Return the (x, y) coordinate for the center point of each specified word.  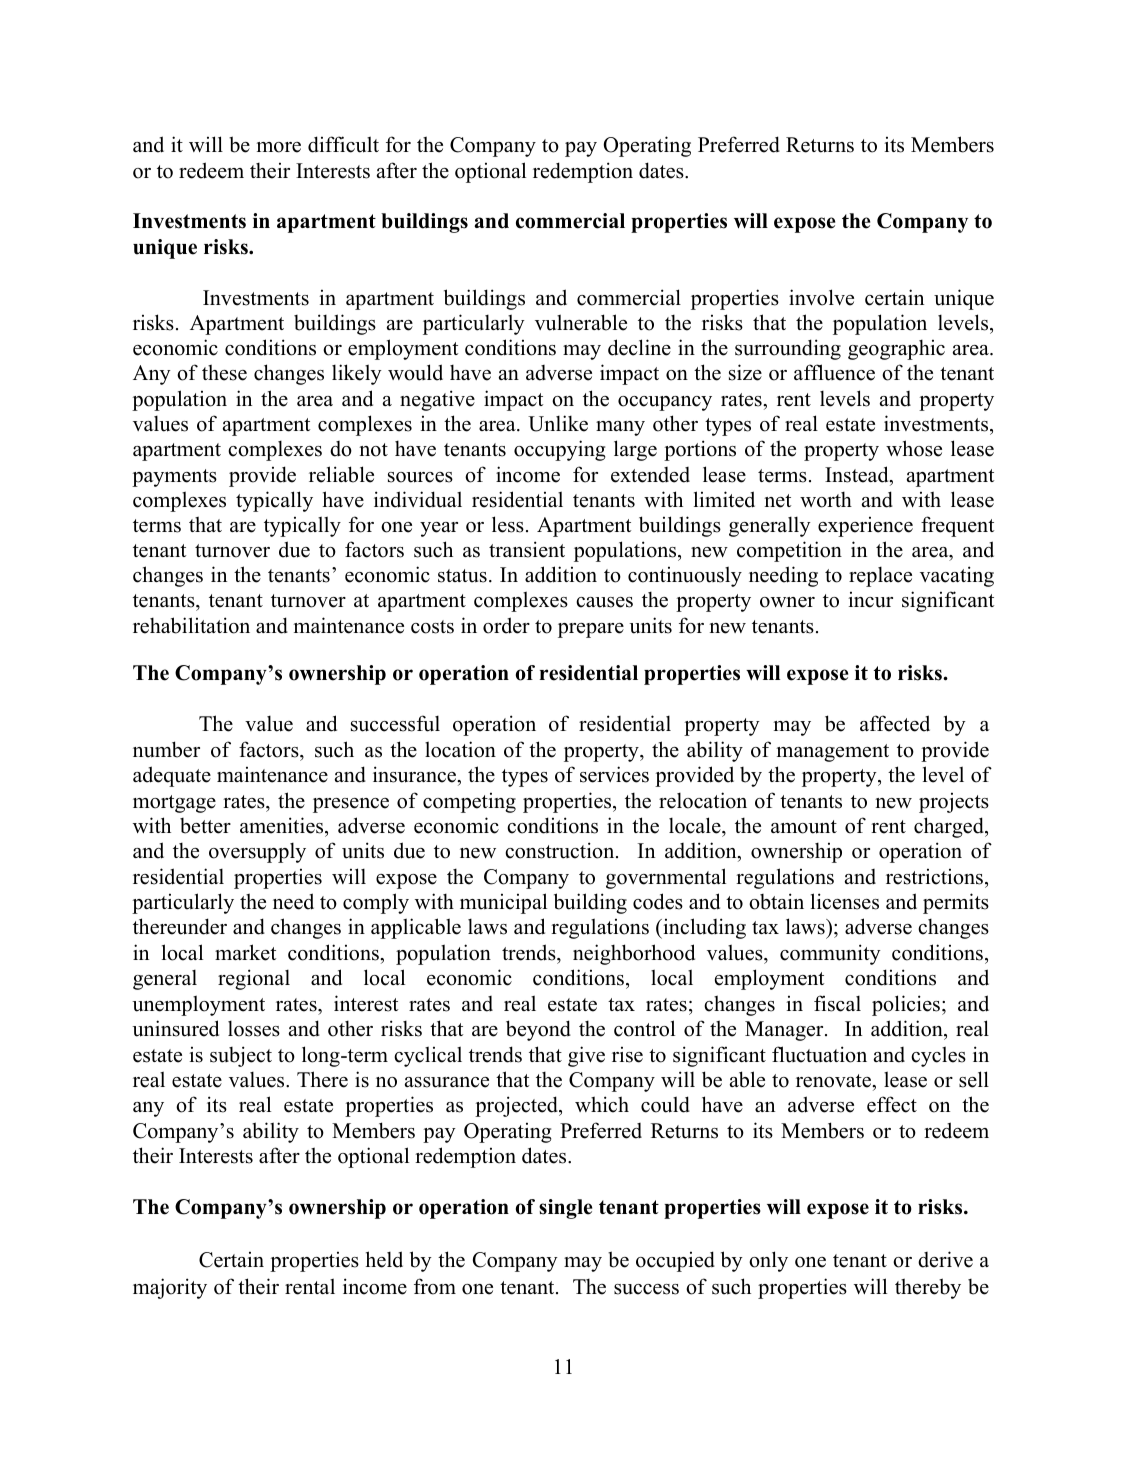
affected (895, 723)
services (614, 774)
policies (906, 1005)
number (166, 749)
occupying (559, 450)
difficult (343, 144)
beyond (538, 1030)
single (565, 1209)
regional (254, 979)
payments (174, 478)
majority (170, 1288)
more (279, 147)
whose (914, 448)
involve (821, 297)
